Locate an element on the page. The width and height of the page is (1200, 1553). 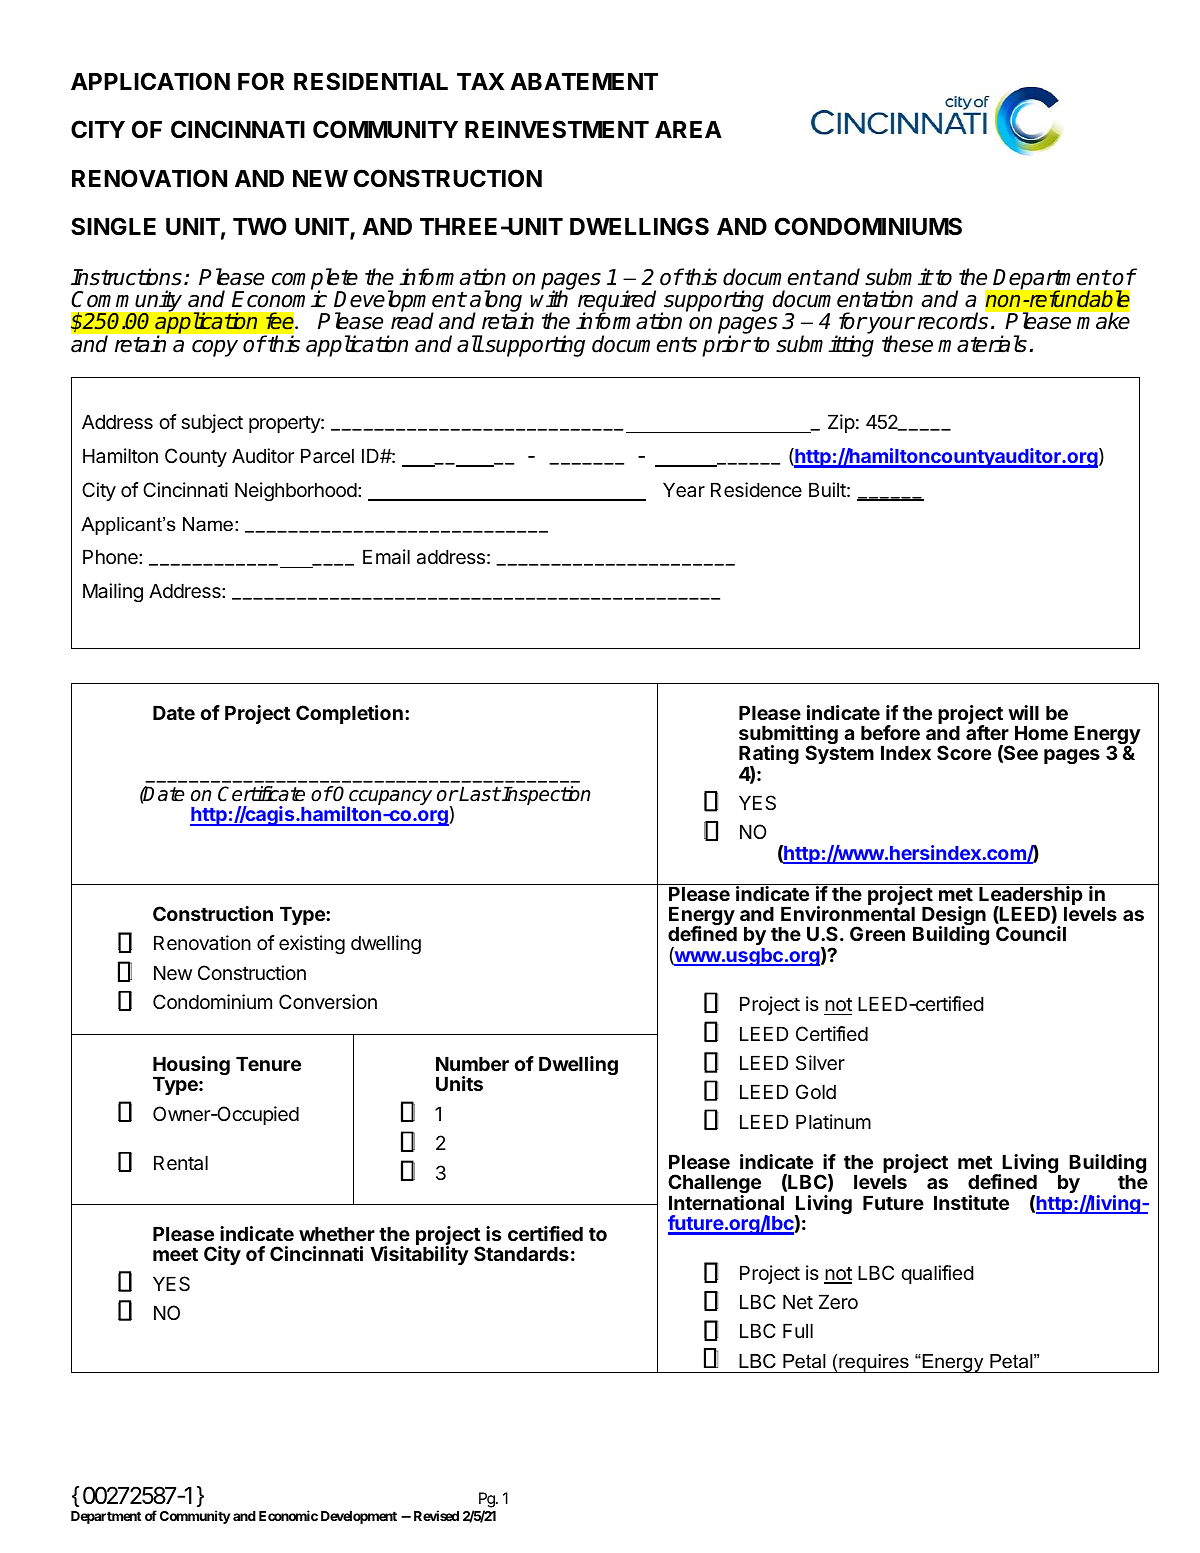
Design is located at coordinates (953, 917).
